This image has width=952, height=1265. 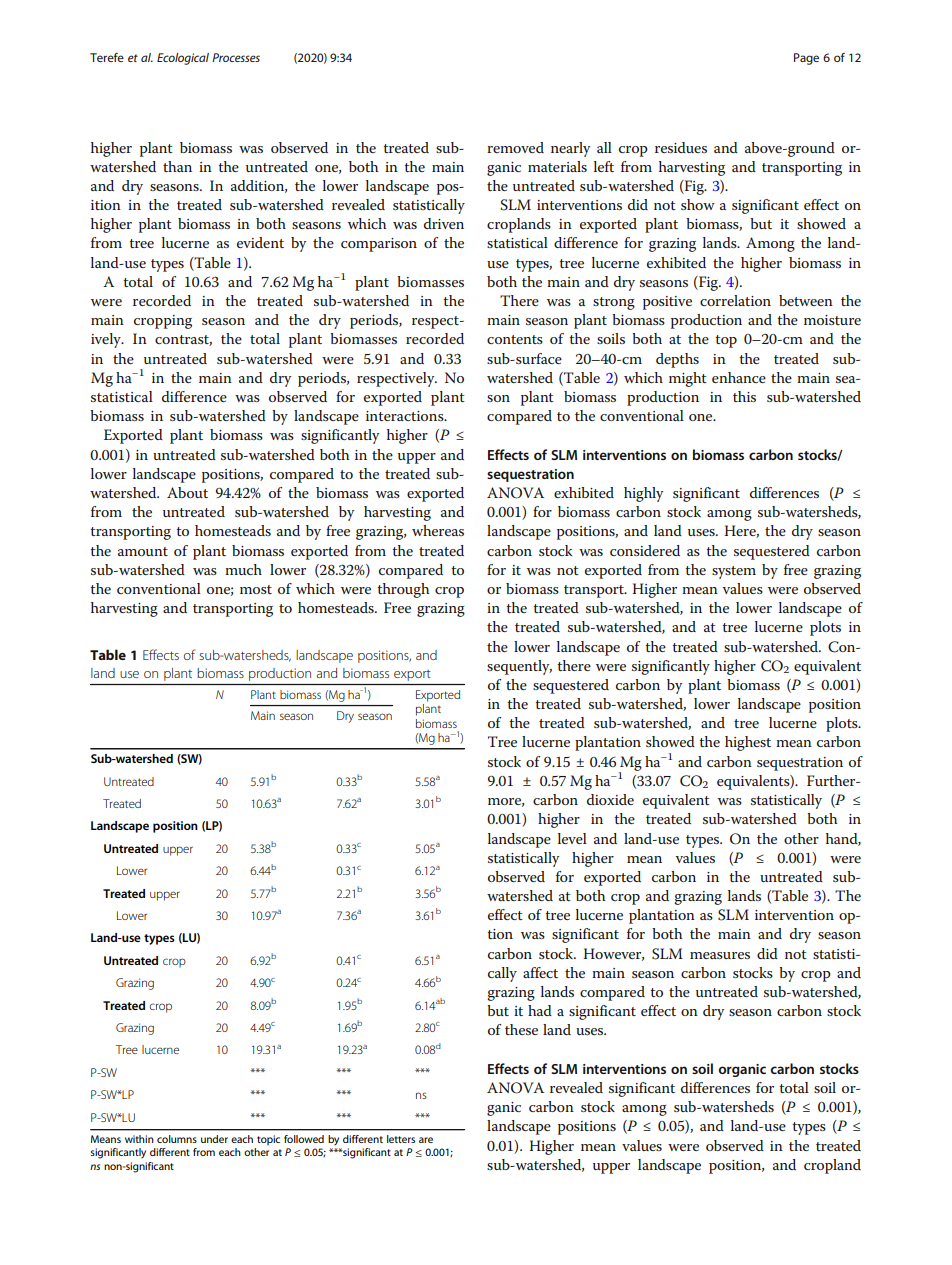 What do you see at coordinates (515, 339) in the image?
I see `contents` at bounding box center [515, 339].
